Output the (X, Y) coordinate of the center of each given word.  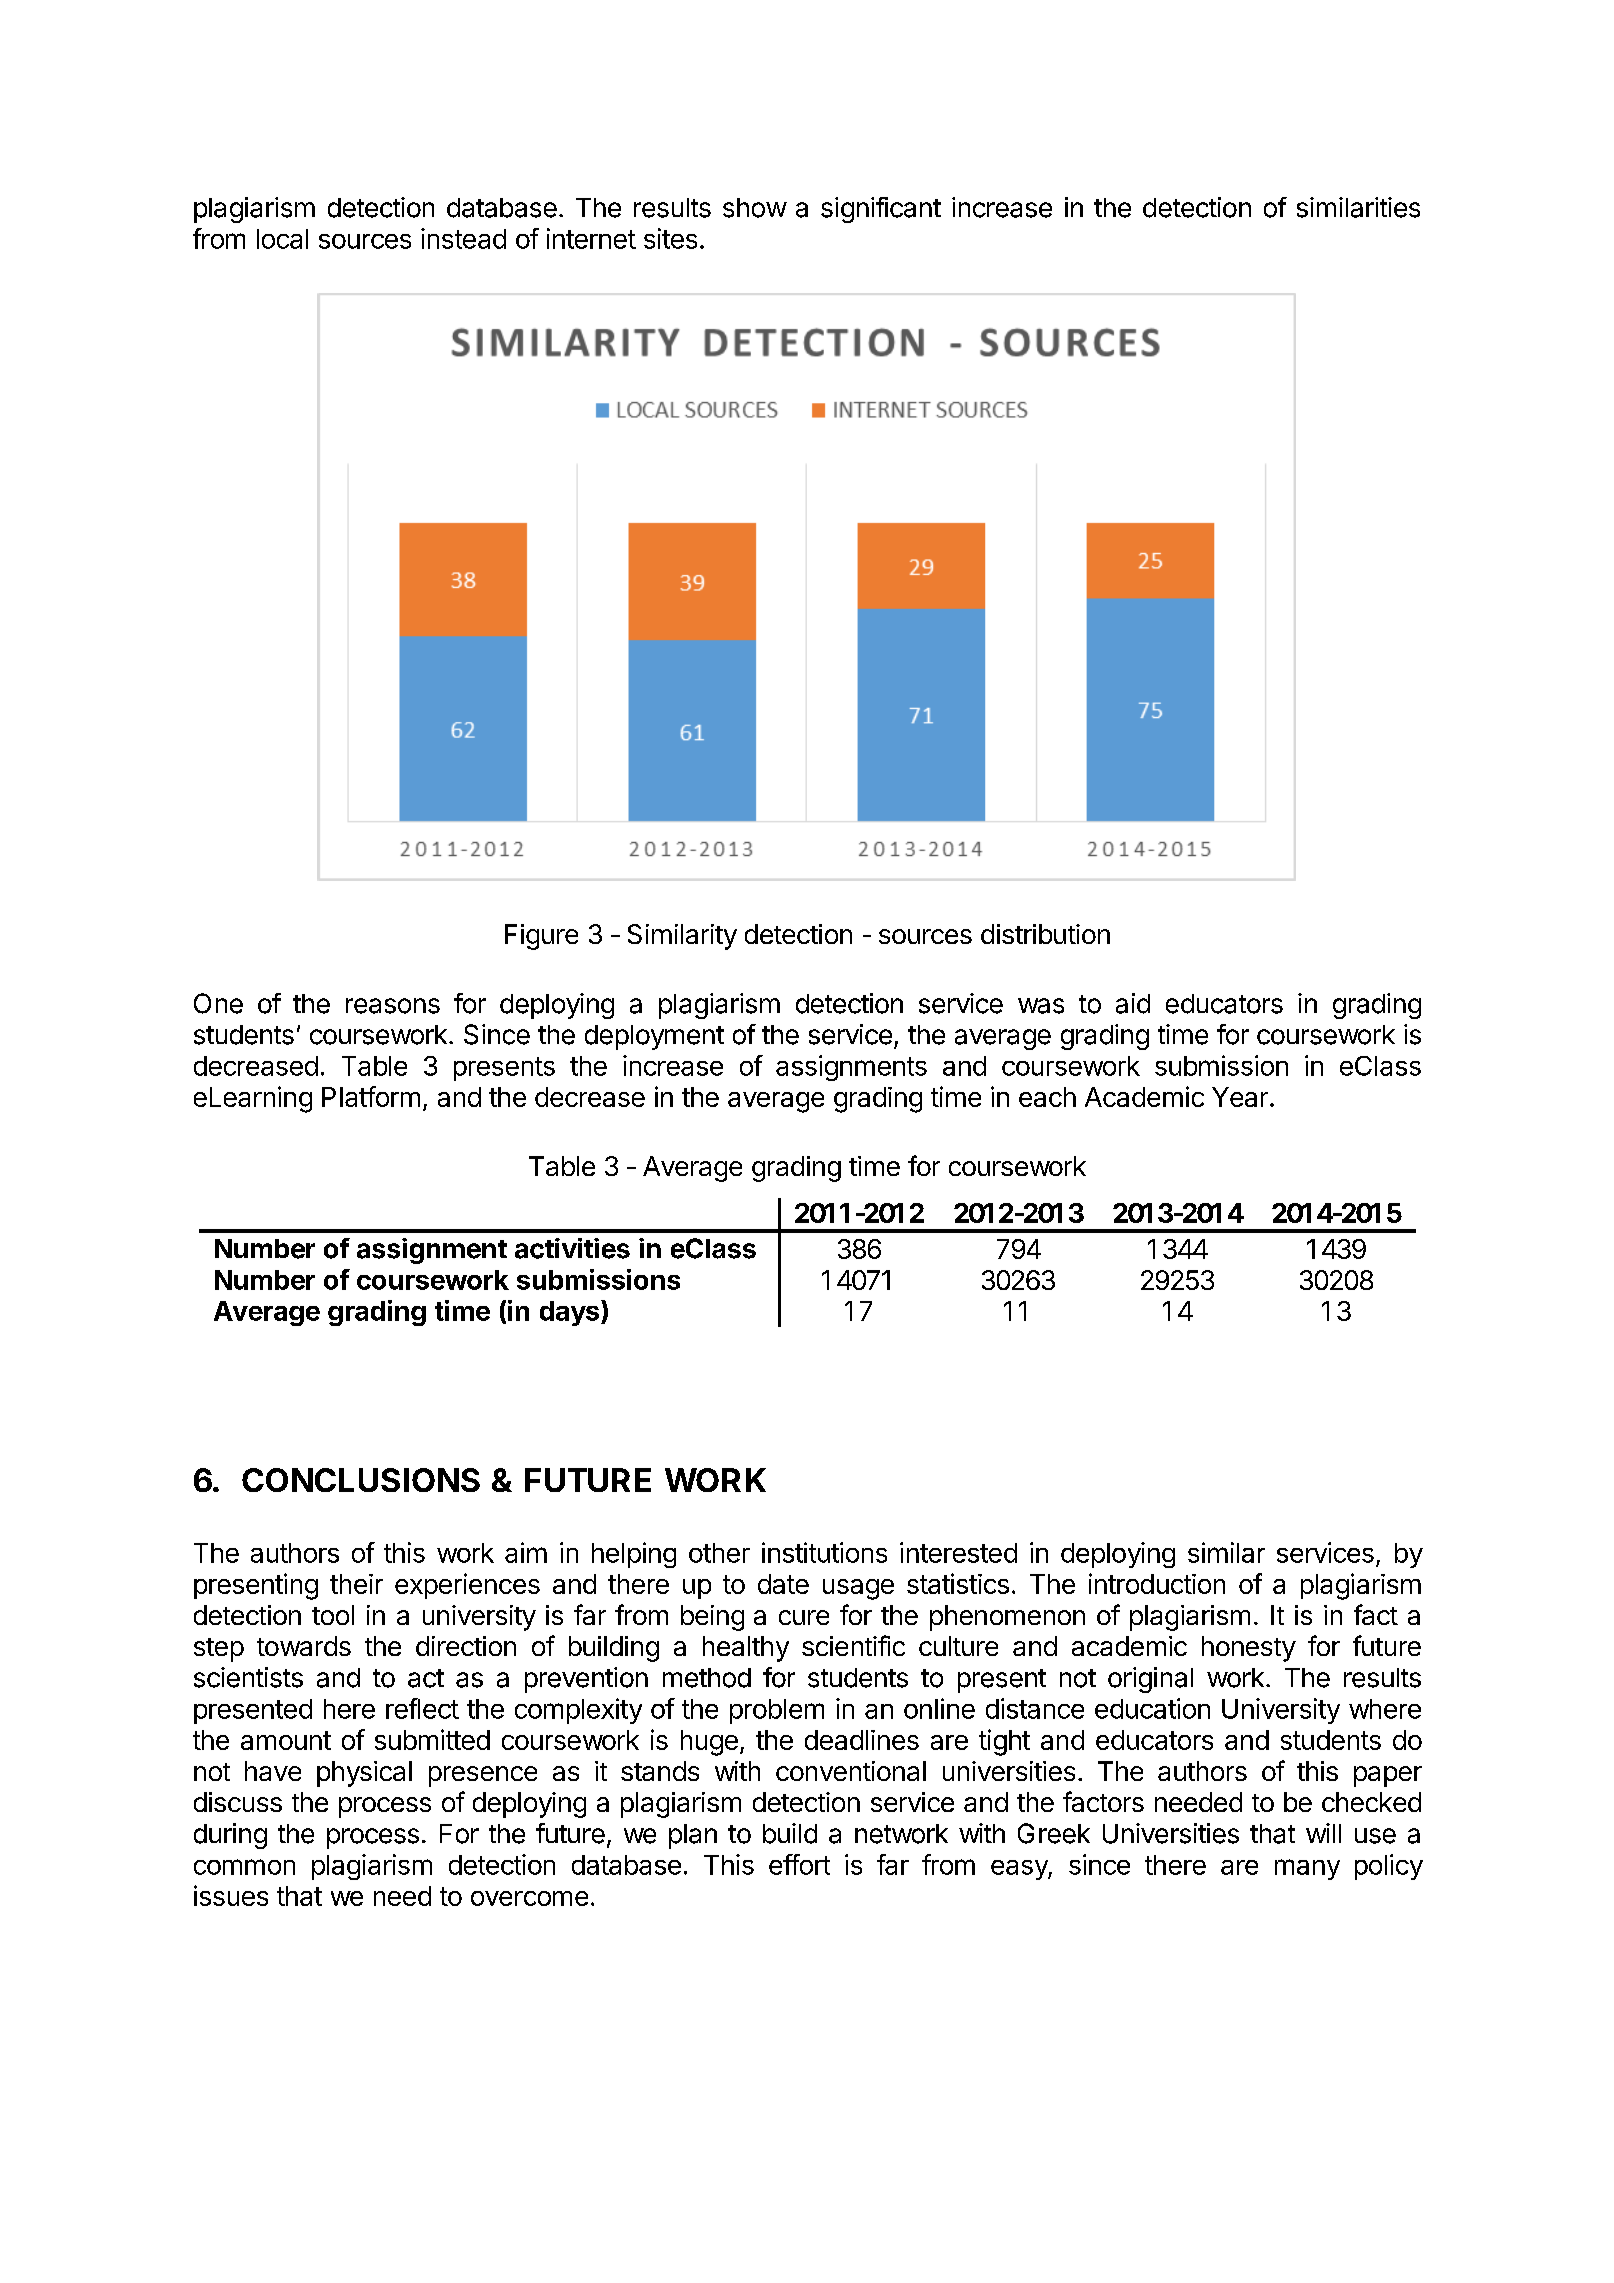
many (1307, 1869)
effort (799, 1864)
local (282, 239)
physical (364, 1774)
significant (881, 210)
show (755, 208)
